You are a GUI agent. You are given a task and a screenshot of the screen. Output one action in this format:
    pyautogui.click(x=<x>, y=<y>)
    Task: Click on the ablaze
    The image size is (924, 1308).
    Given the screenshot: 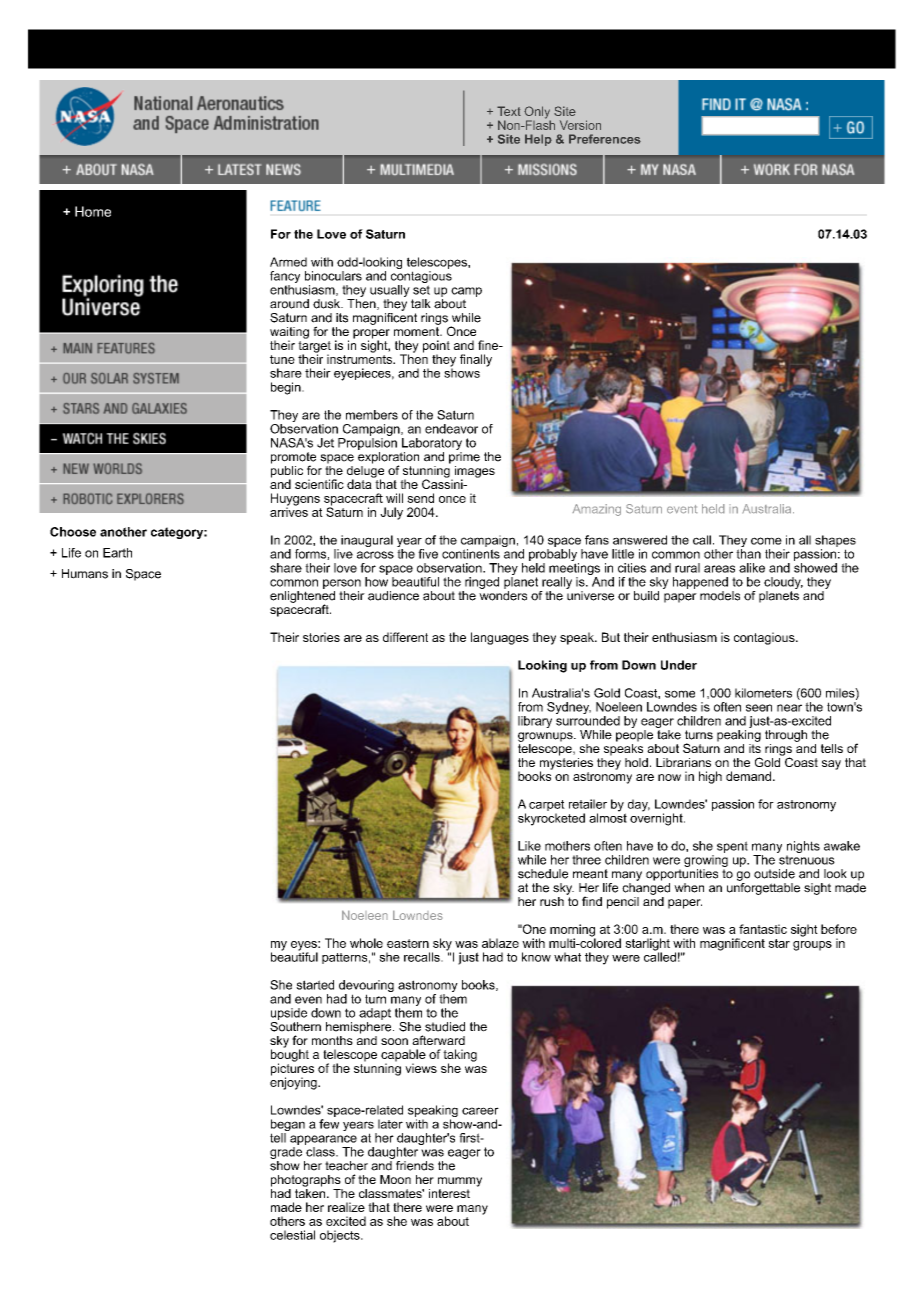 What is the action you would take?
    pyautogui.click(x=500, y=943)
